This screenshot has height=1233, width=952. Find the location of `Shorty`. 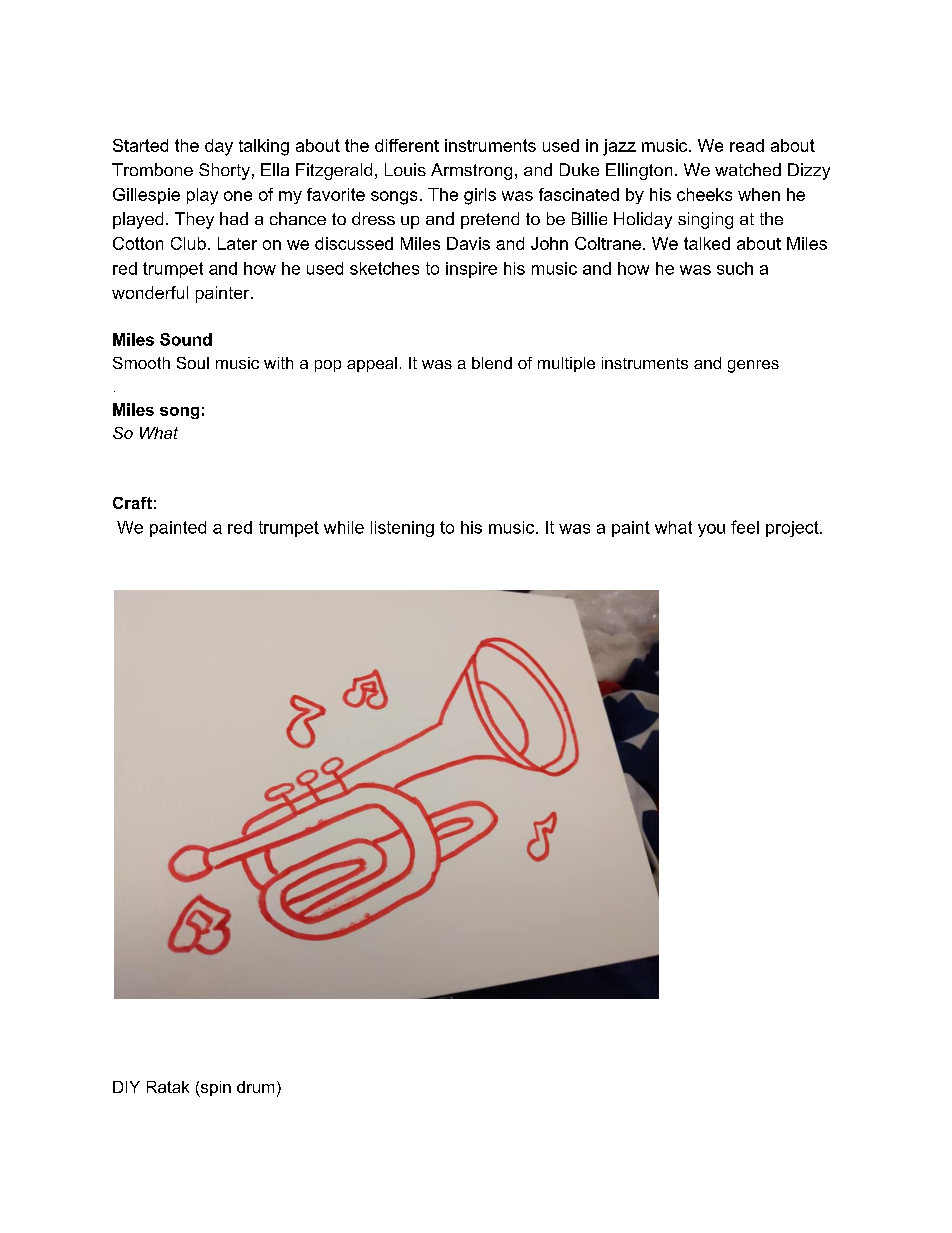

Shorty is located at coordinates (224, 171).
